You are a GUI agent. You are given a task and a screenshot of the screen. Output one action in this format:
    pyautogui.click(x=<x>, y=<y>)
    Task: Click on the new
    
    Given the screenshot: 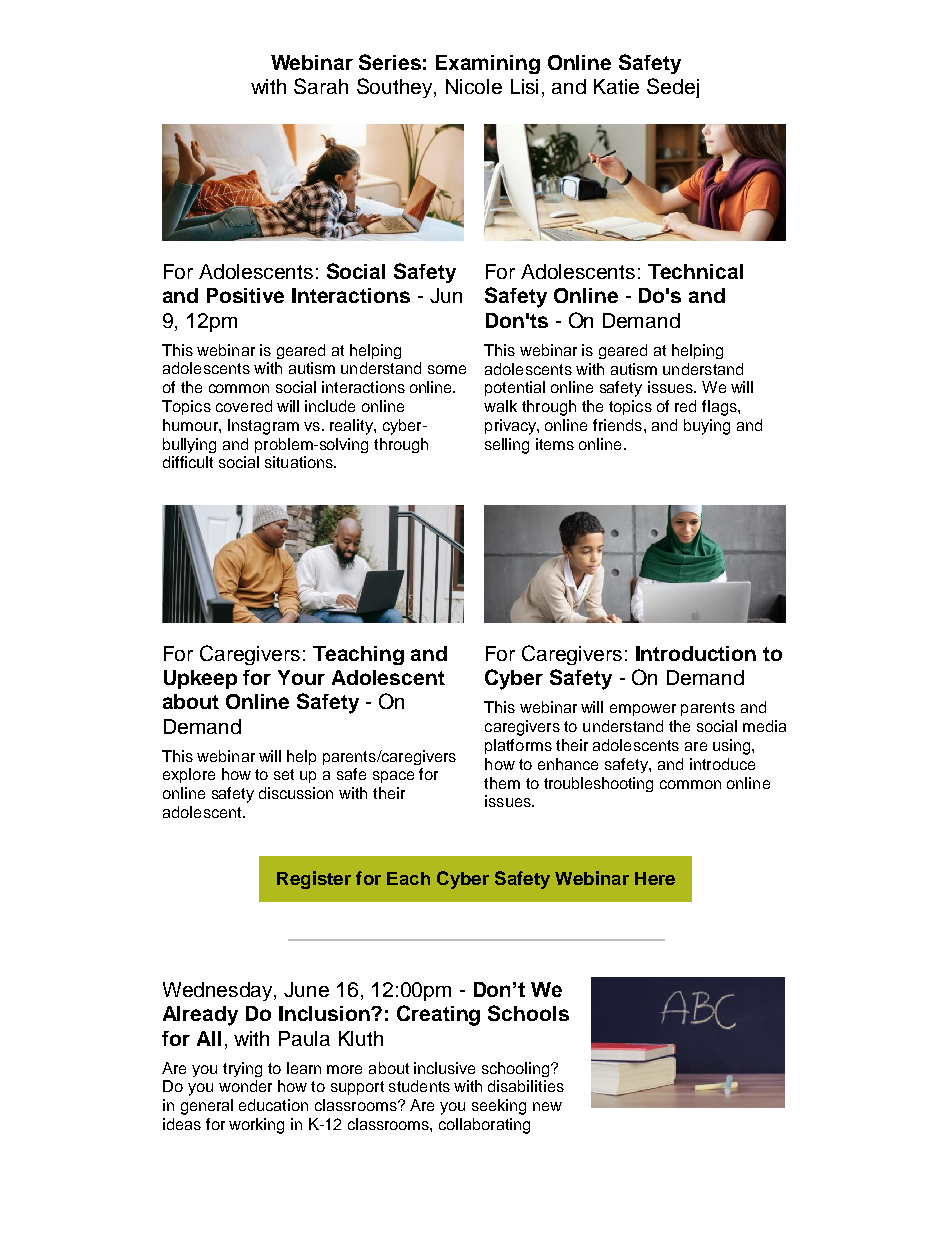 What is the action you would take?
    pyautogui.click(x=547, y=1106)
